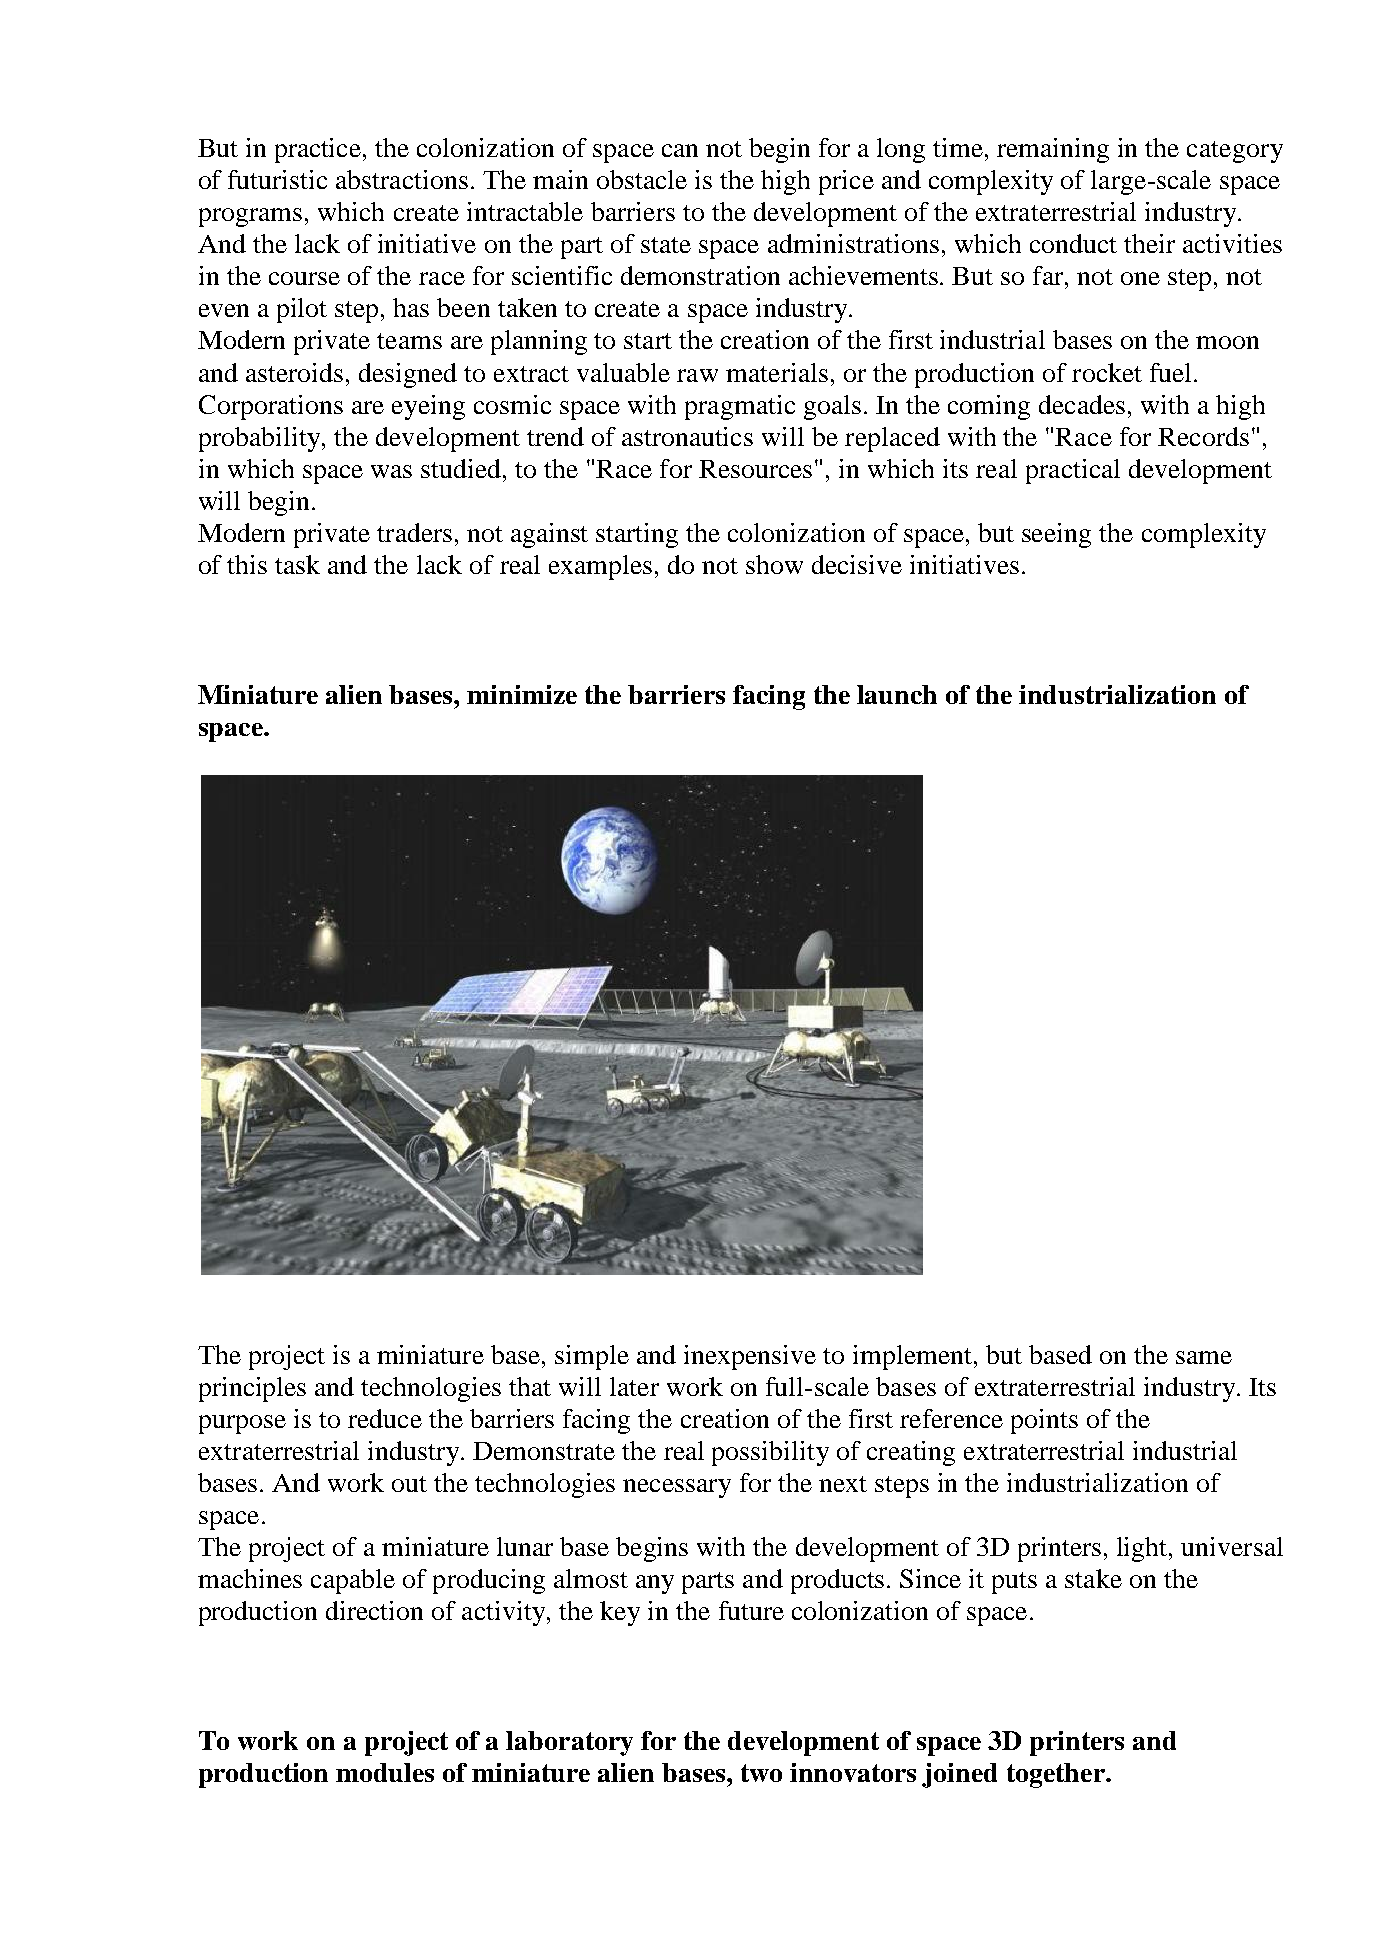  Describe the element at coordinates (402, 179) in the screenshot. I see `abstractions` at that location.
